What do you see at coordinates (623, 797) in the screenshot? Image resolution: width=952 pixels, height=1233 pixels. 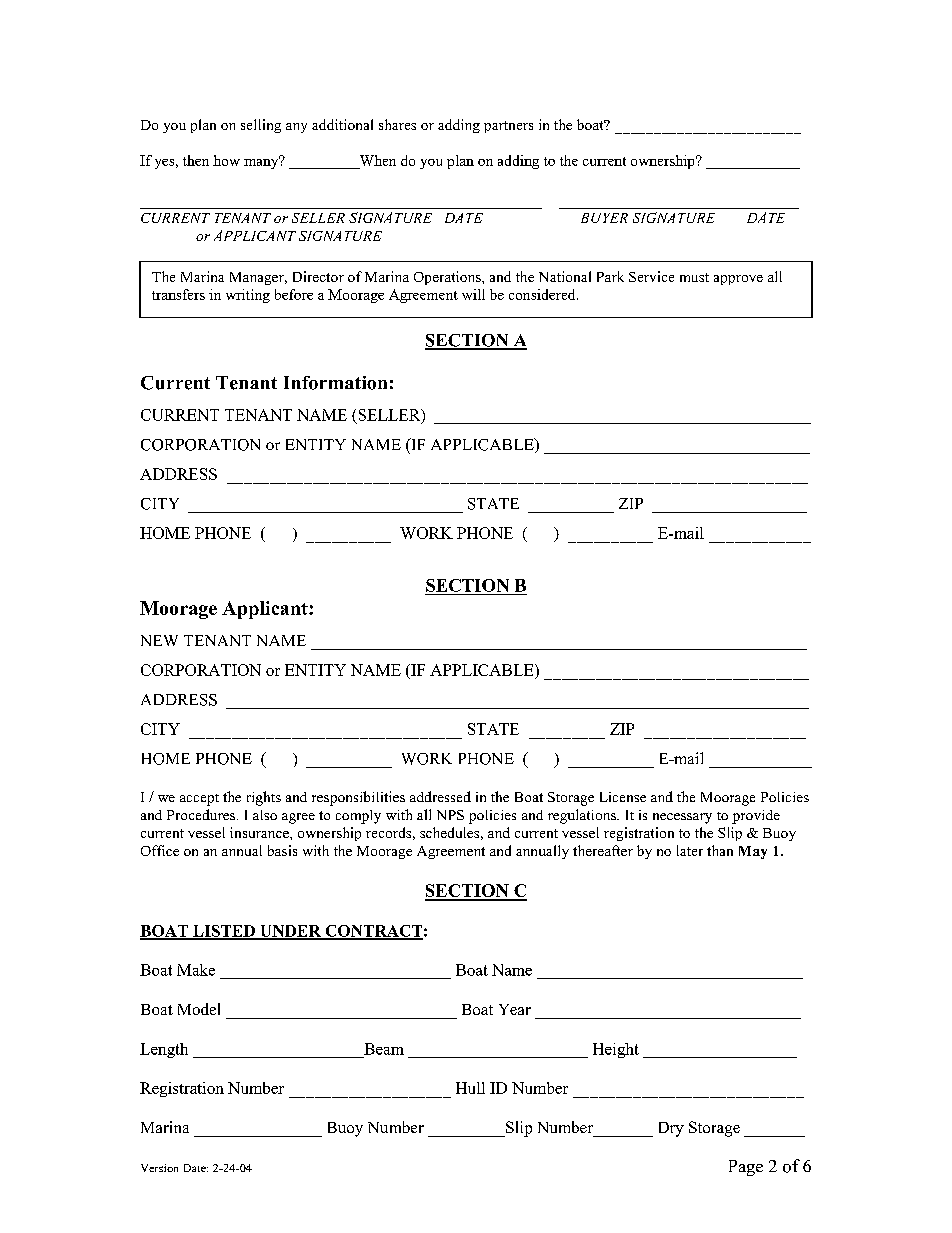 I see `License` at bounding box center [623, 797].
